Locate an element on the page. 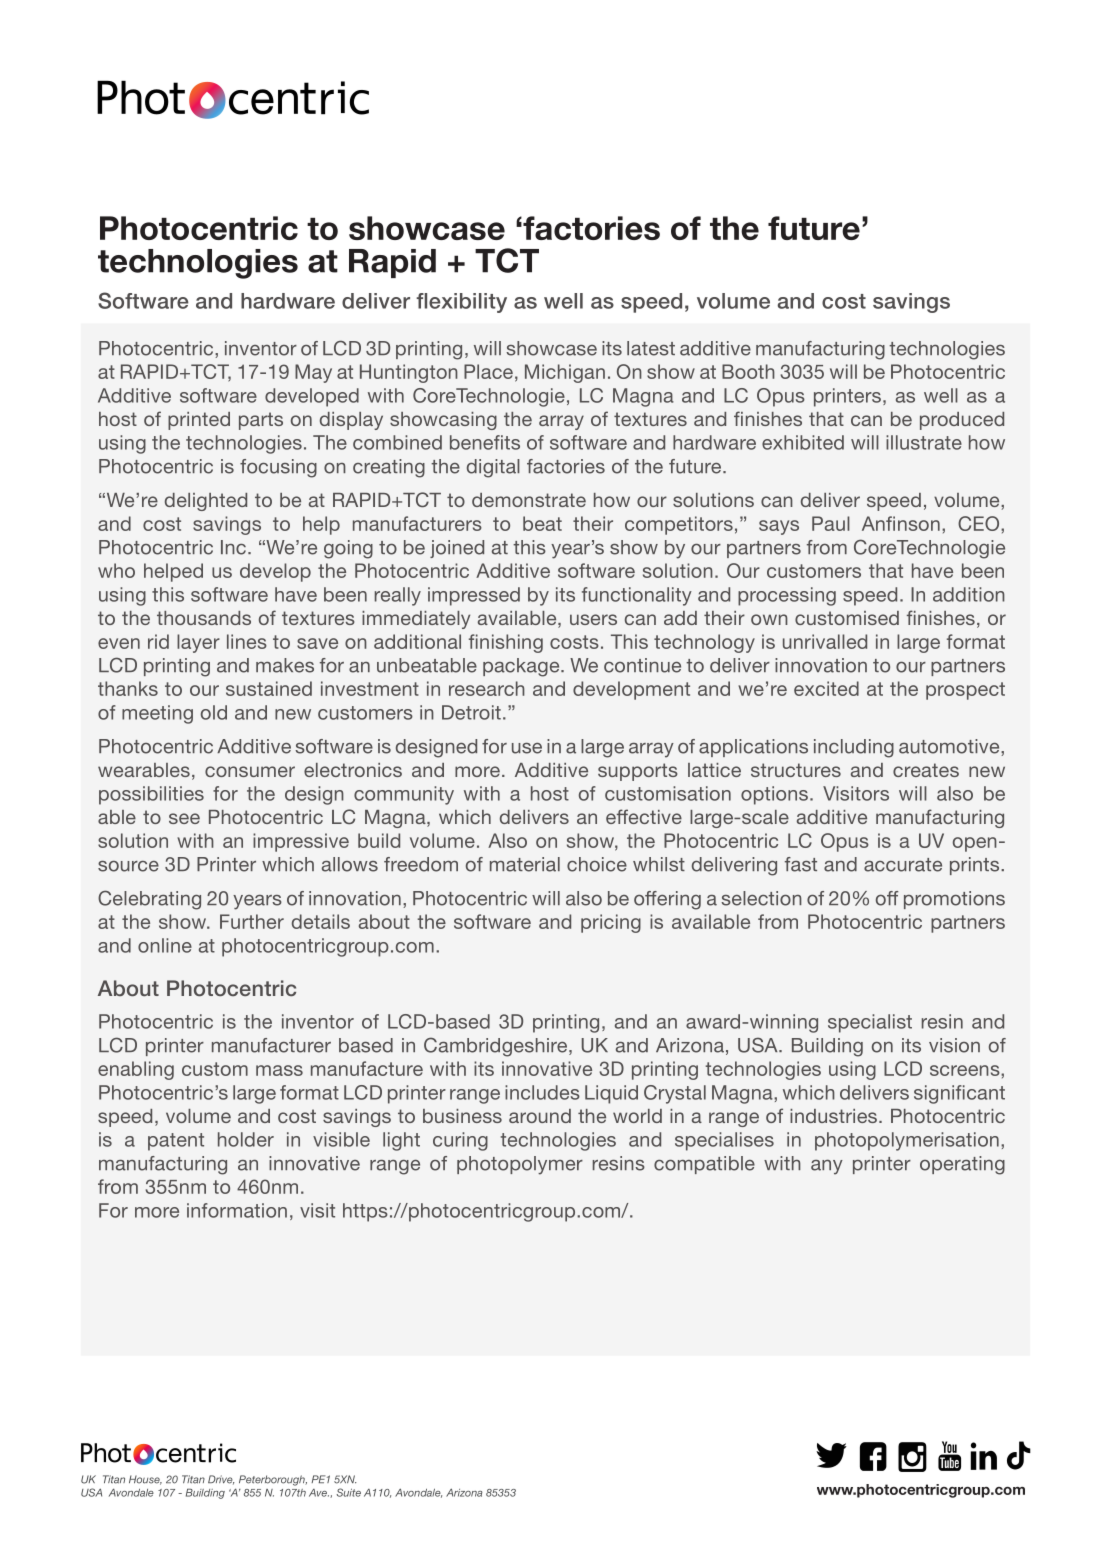 This page has height=1559, width=1111. any is located at coordinates (827, 1167).
